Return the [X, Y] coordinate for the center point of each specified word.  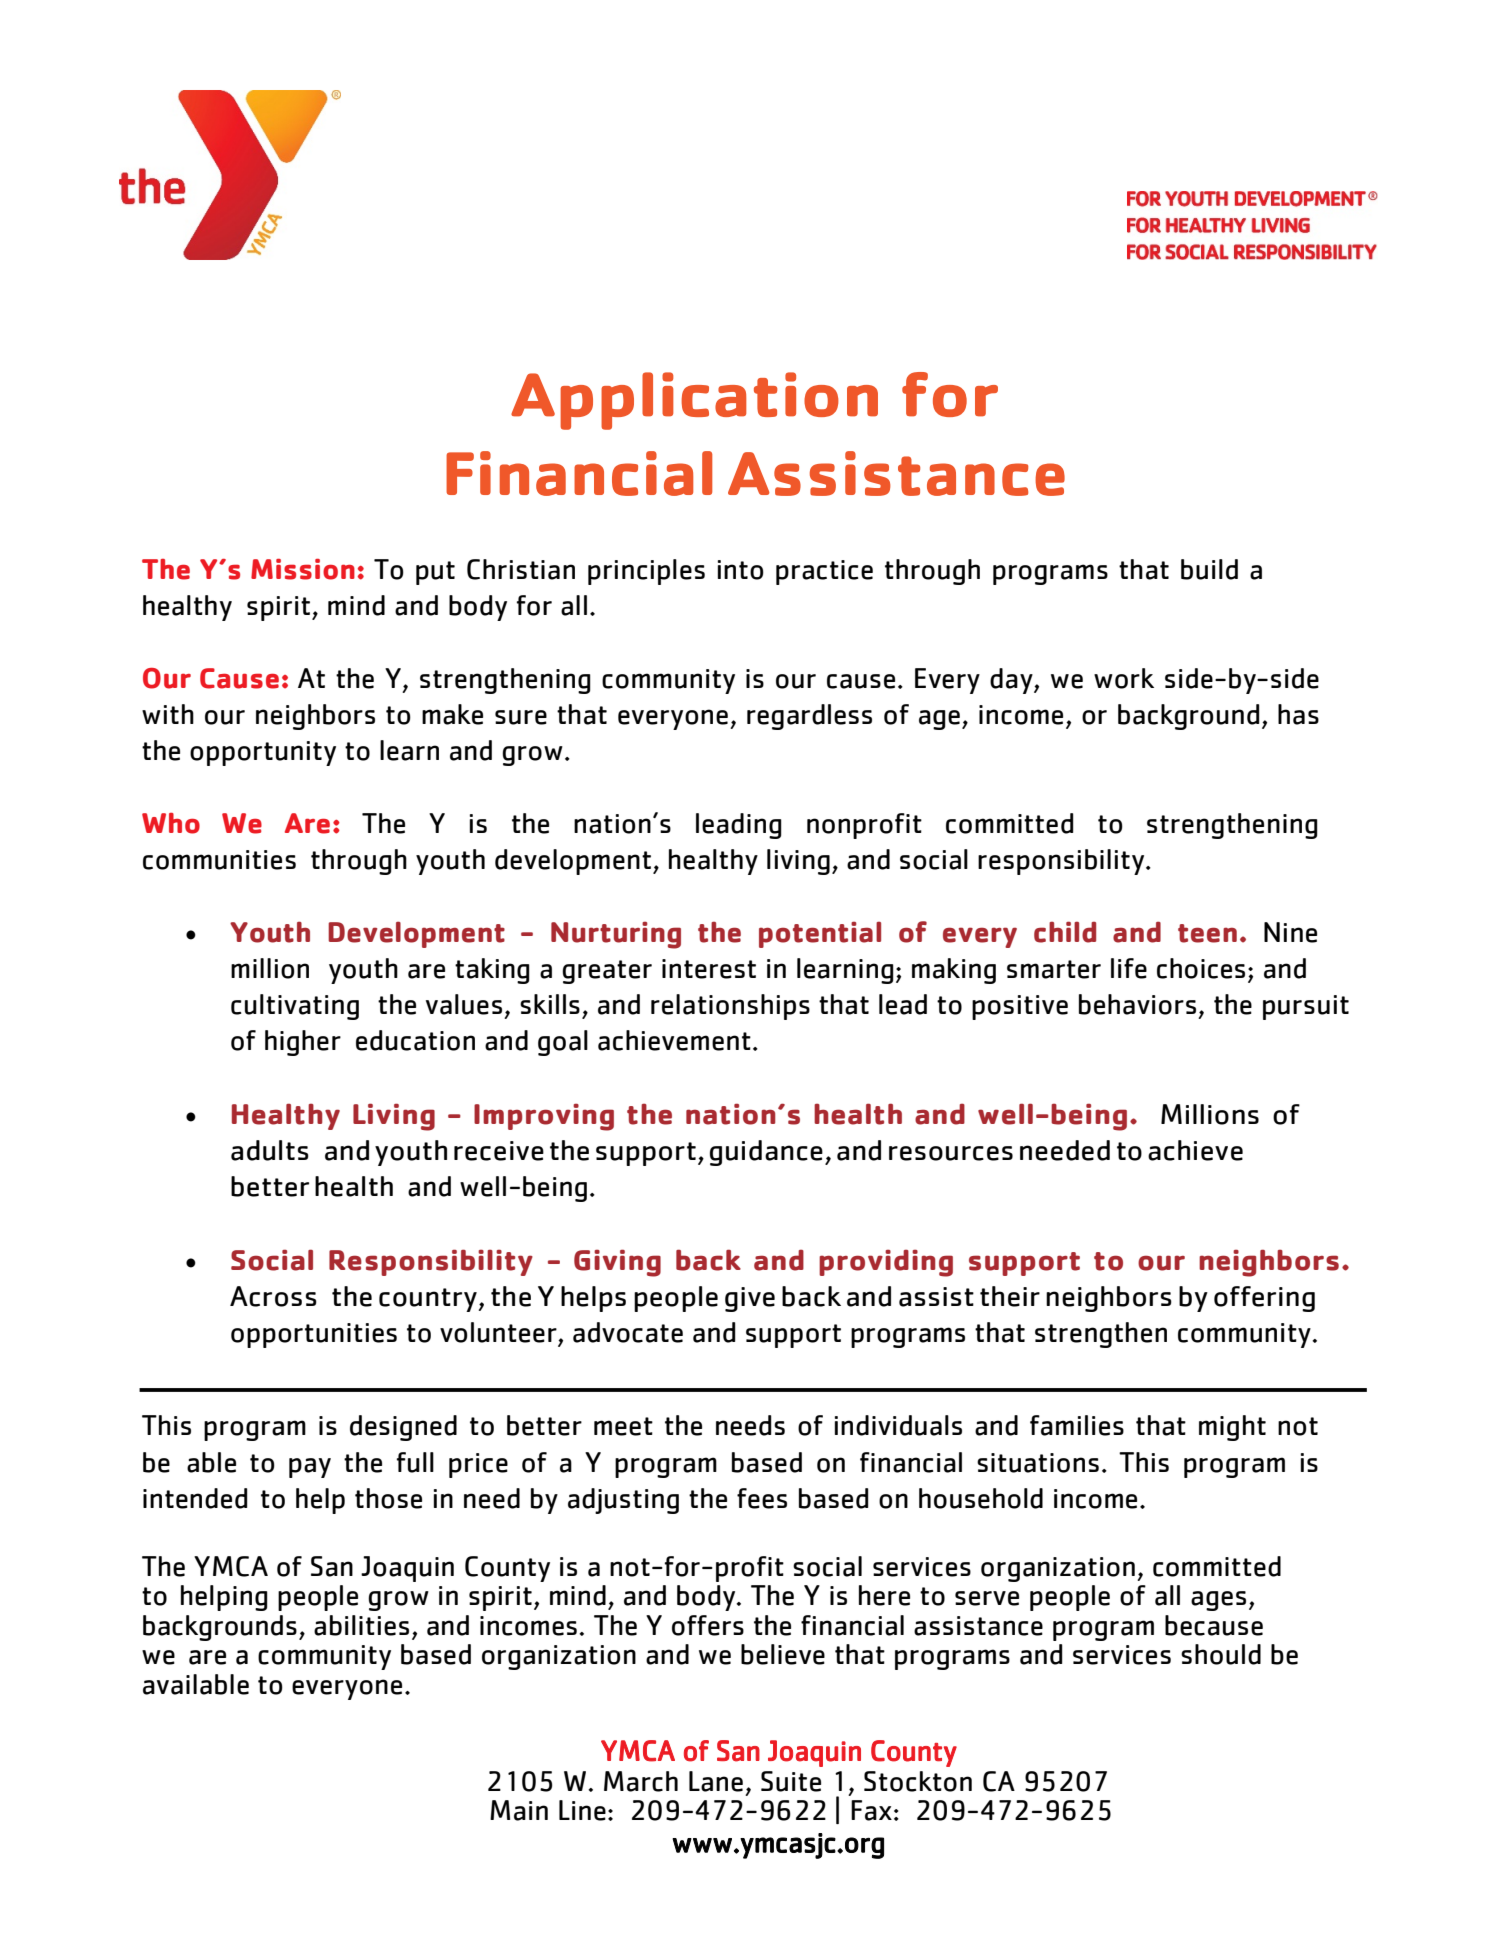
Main [519, 1810]
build [1209, 569]
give [750, 1299]
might [1232, 1428]
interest [709, 969]
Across [273, 1296]
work [1124, 678]
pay [310, 1468]
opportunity [263, 753]
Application [694, 401]
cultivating [295, 1007]
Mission [303, 569]
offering [1264, 1299]
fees [762, 1498]
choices [1201, 968]
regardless [809, 717]
